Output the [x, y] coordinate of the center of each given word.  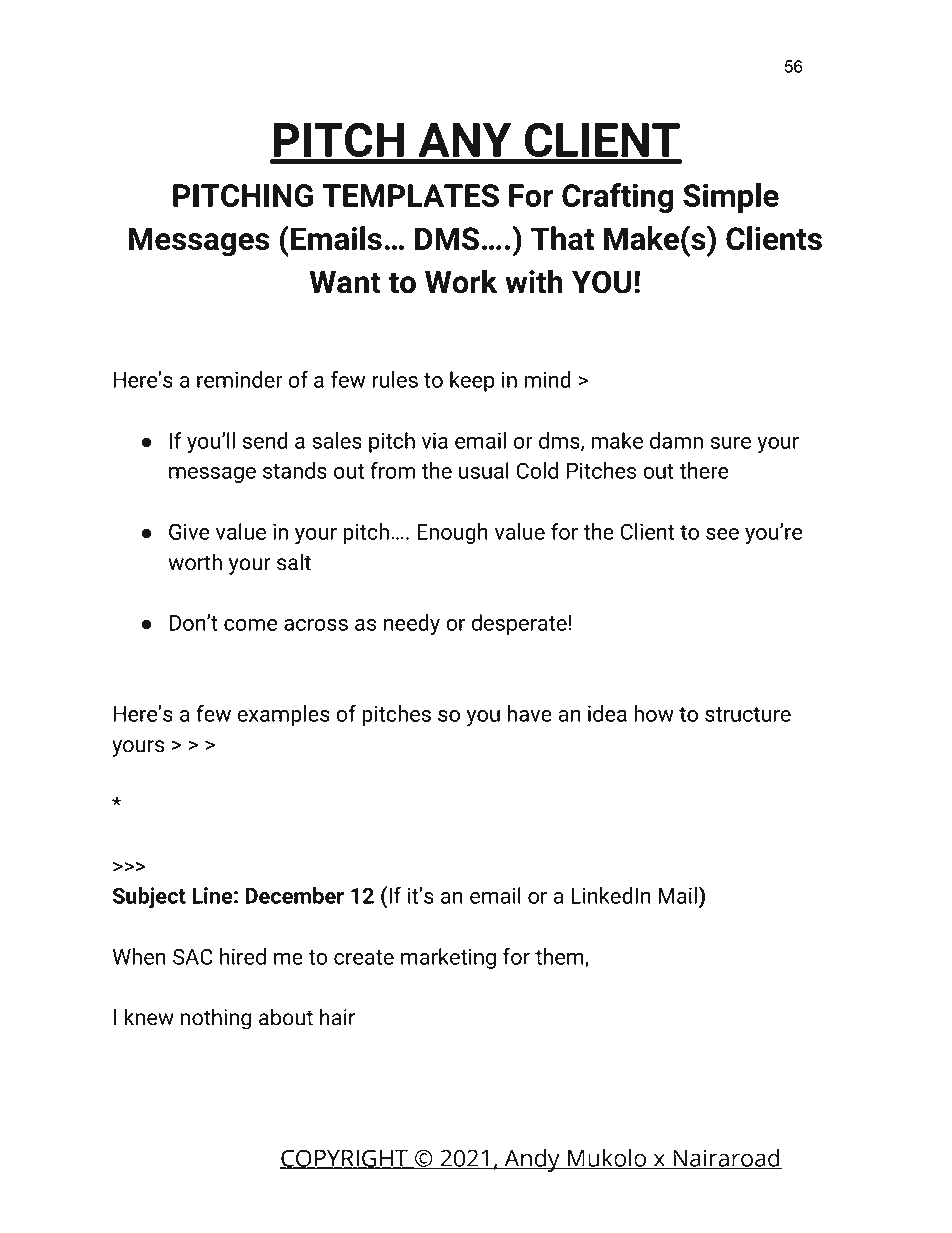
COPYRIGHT [345, 1159]
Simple [731, 198]
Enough [452, 533]
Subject [149, 898]
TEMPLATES [410, 195]
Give [189, 531]
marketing [448, 958]
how [654, 713]
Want [345, 282]
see [722, 534]
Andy [532, 1160]
